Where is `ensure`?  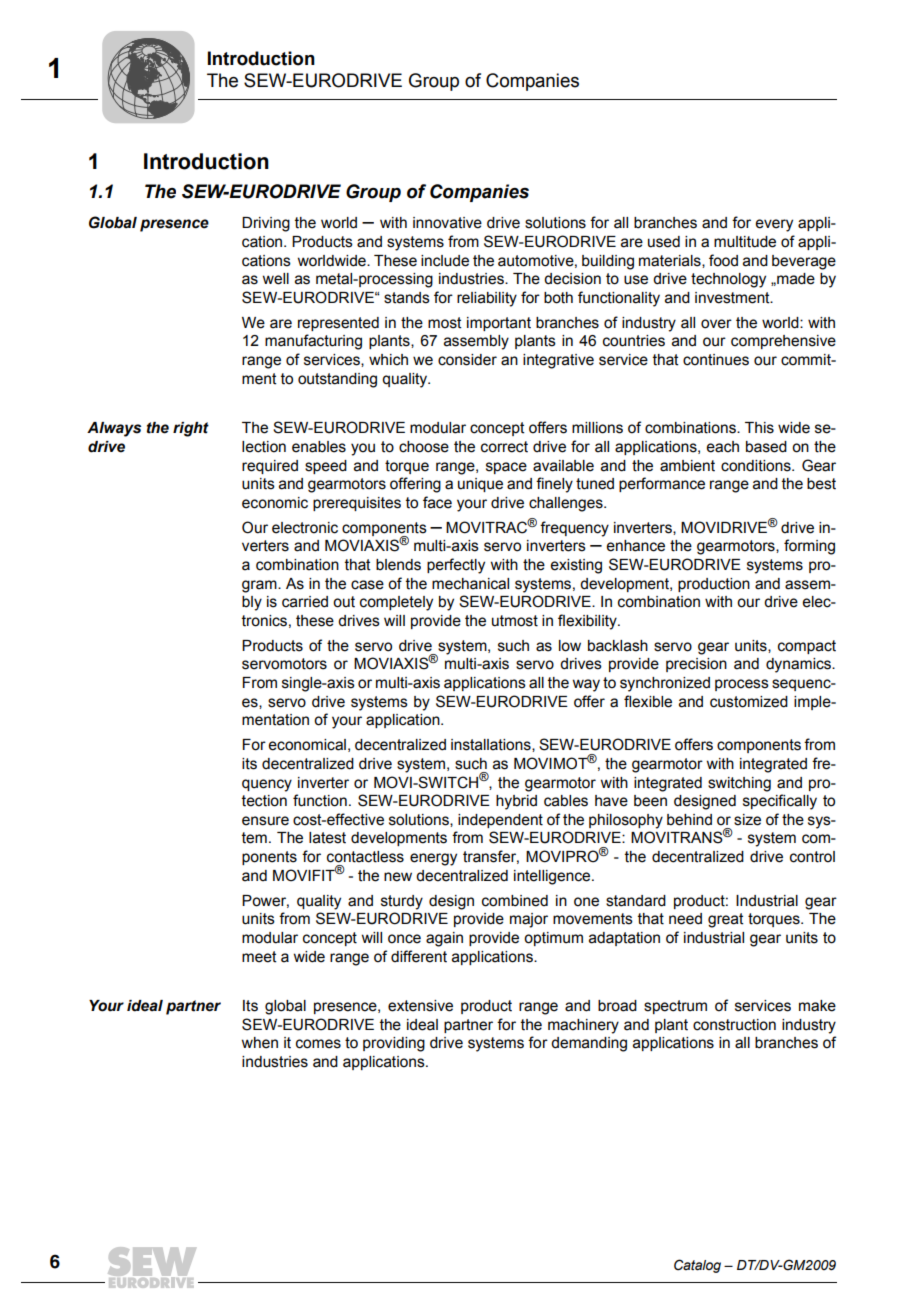 ensure is located at coordinates (265, 821).
